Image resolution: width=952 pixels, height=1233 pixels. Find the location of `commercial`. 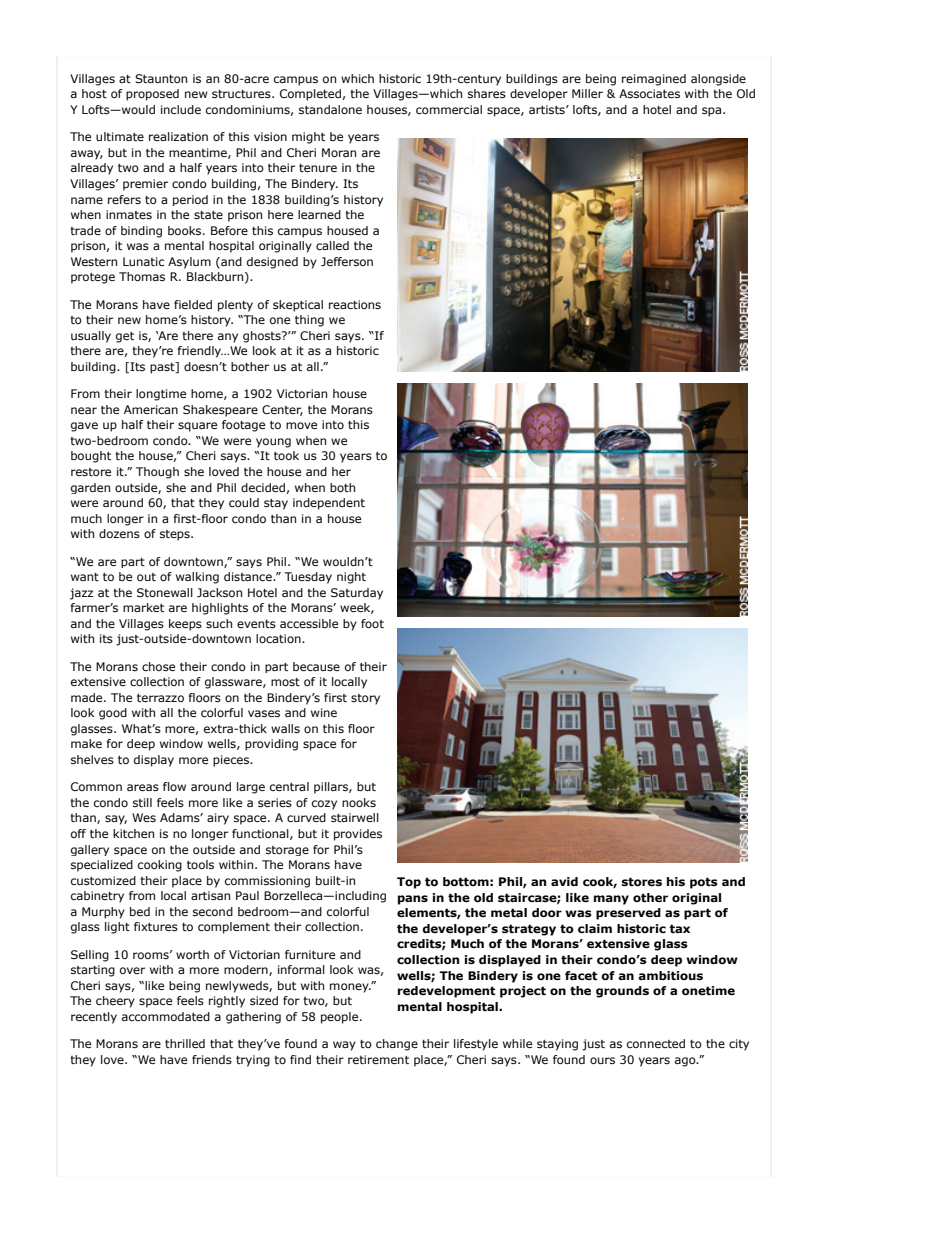

commercial is located at coordinates (449, 109).
